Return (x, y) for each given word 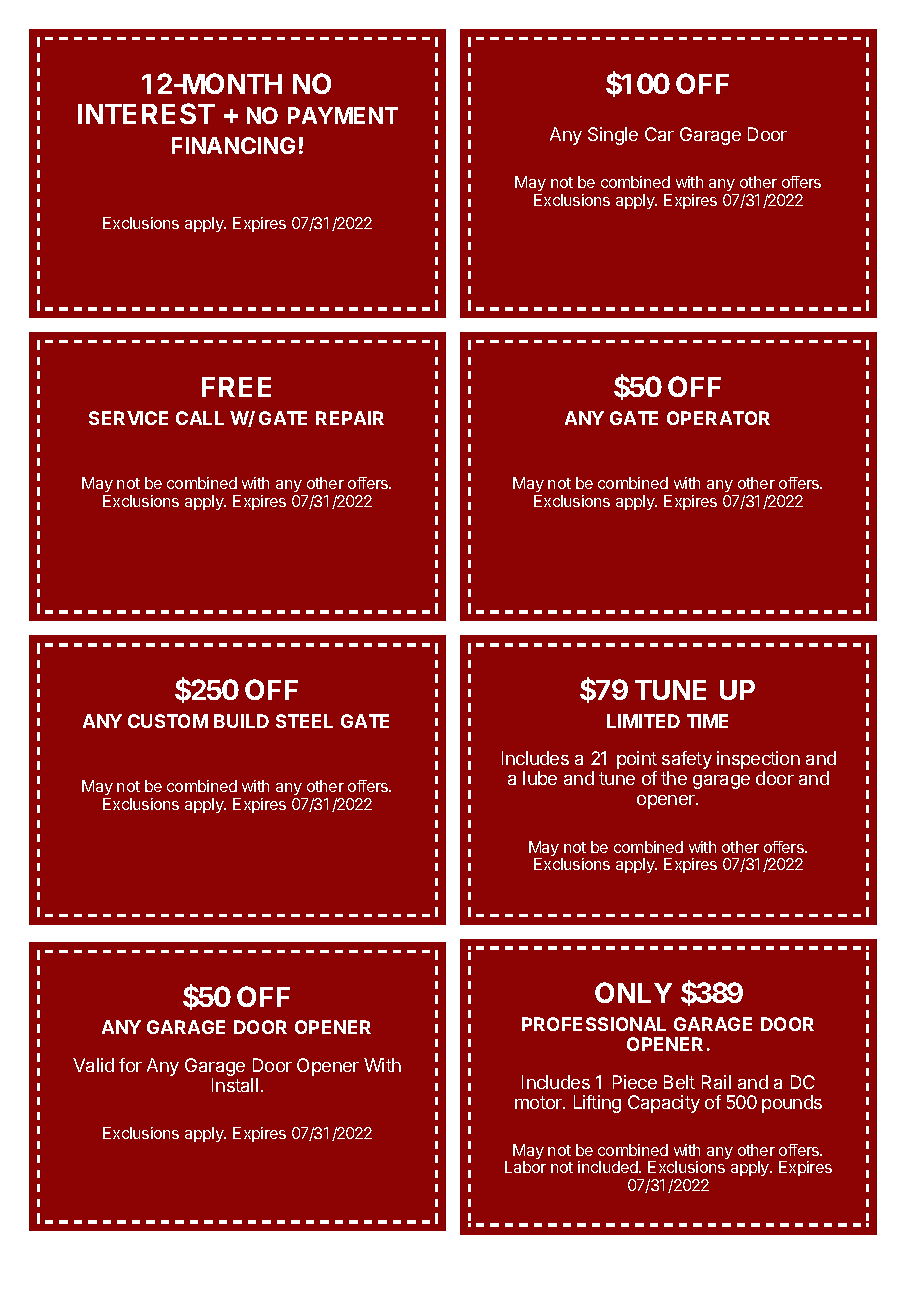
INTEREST (146, 113)
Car (659, 134)
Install (235, 1085)
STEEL (304, 721)
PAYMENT (343, 115)
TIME (707, 721)
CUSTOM (168, 721)
